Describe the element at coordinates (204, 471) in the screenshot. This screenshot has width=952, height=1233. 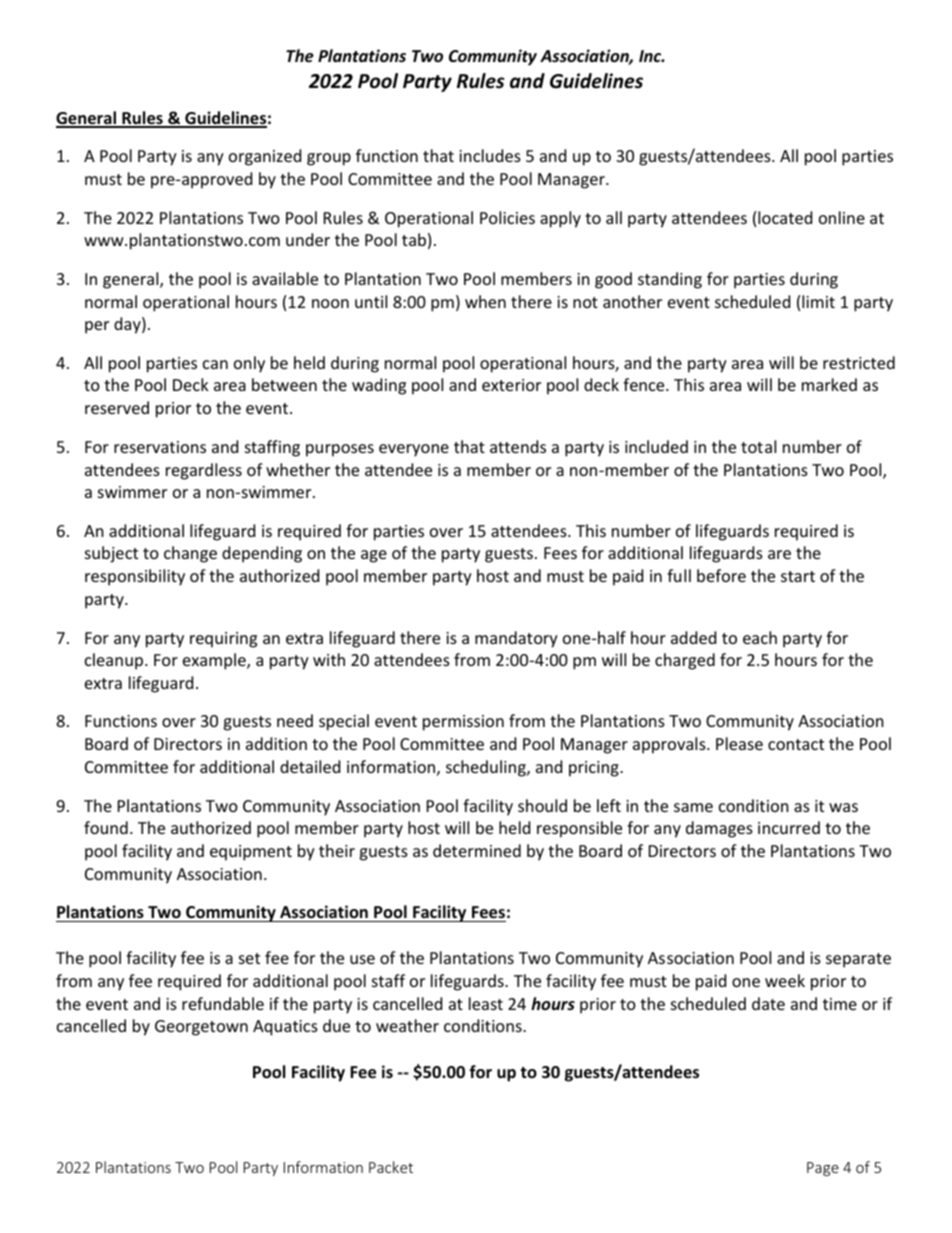
I see `regardless` at that location.
